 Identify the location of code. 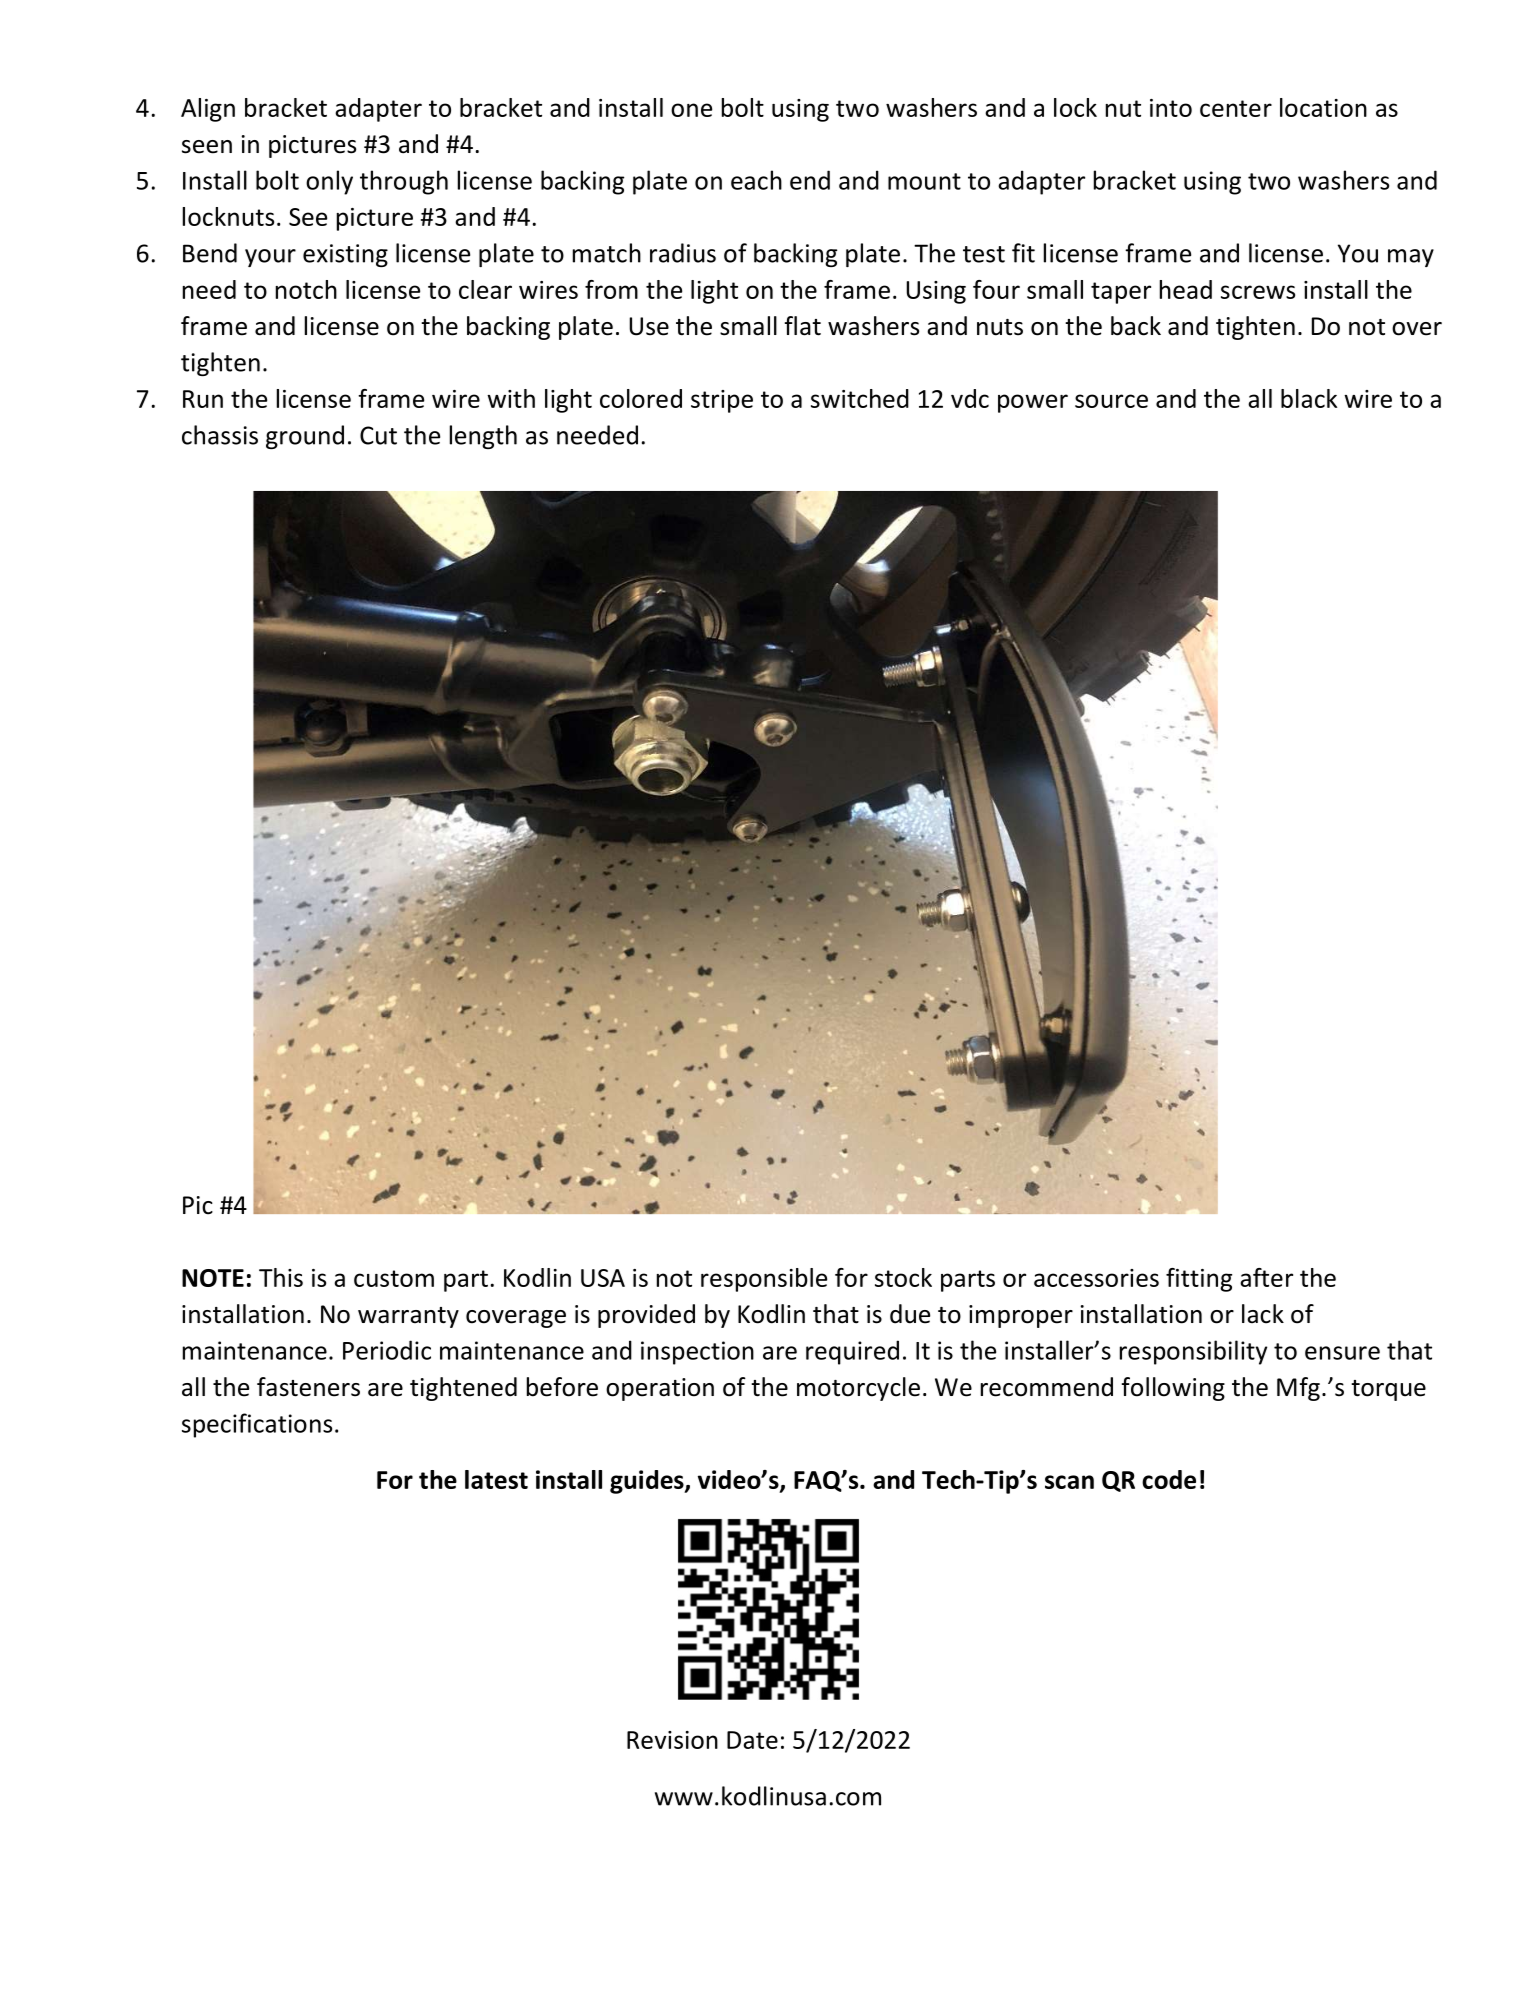
(1169, 1479).
